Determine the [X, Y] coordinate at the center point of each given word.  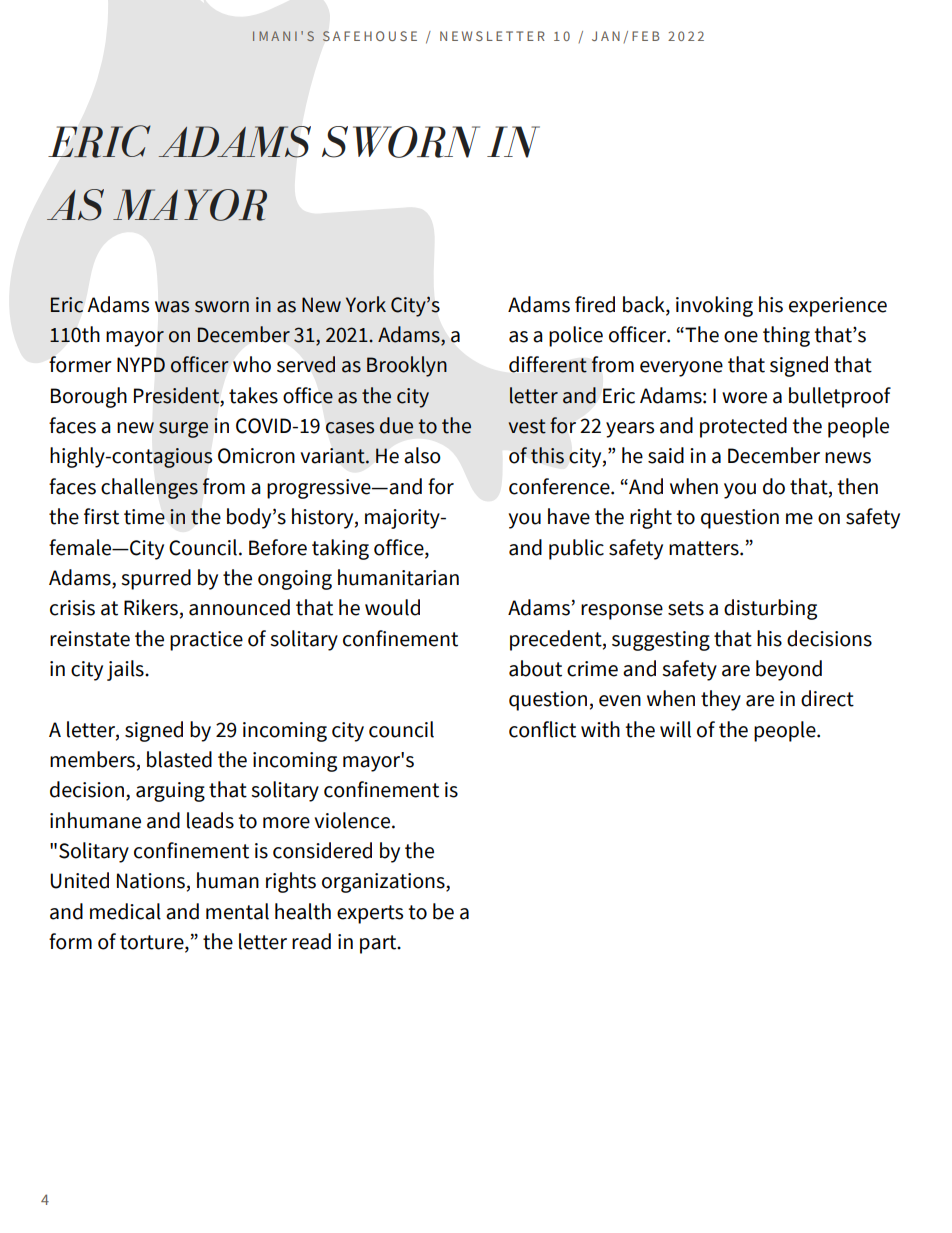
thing [786, 336]
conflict [542, 729]
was [172, 307]
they [721, 700]
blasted [179, 759]
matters [705, 548]
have [569, 516]
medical [125, 911]
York [366, 304]
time [144, 517]
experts [370, 914]
